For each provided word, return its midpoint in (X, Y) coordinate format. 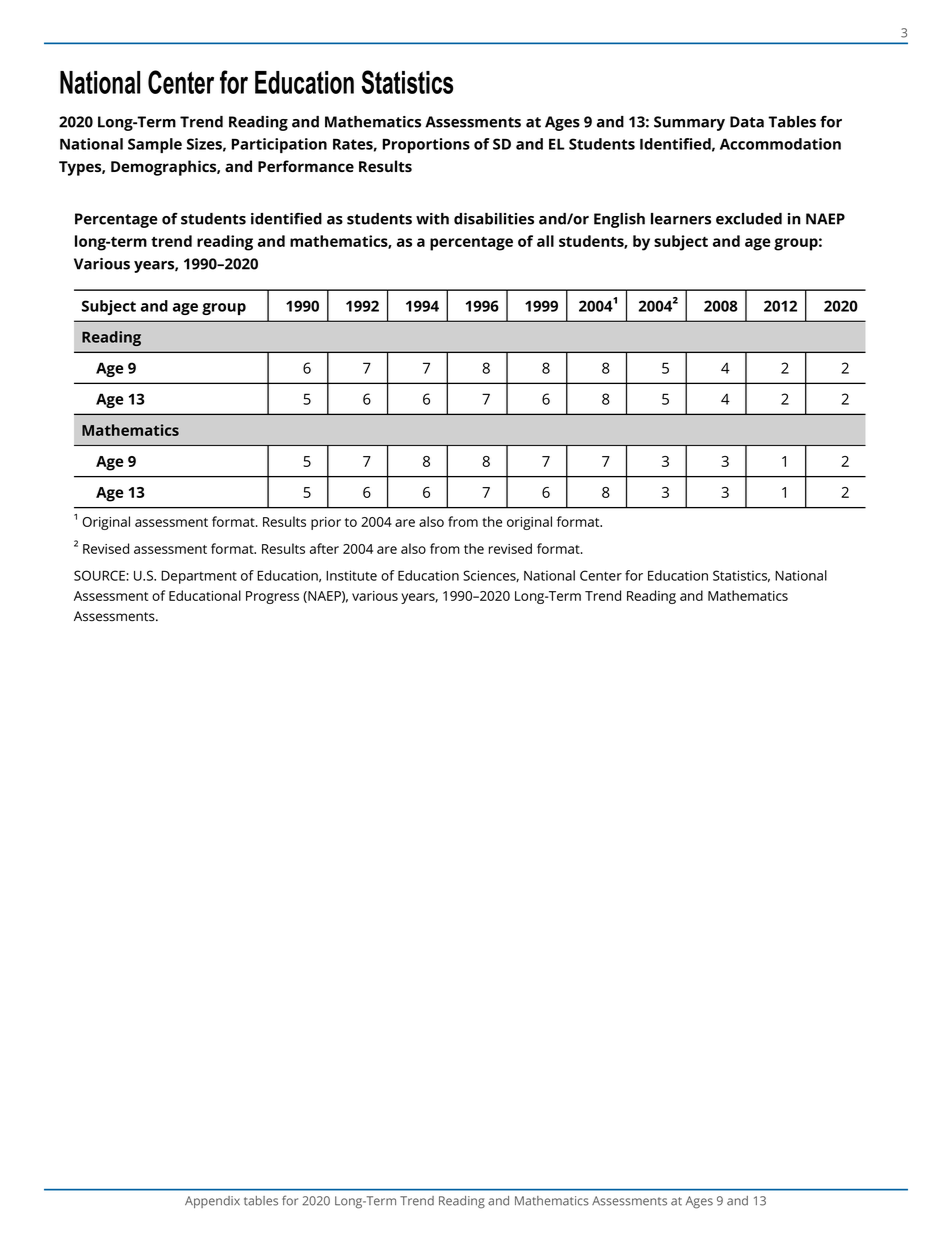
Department (199, 577)
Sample (155, 145)
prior (326, 523)
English (619, 220)
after (324, 548)
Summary (689, 123)
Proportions (426, 145)
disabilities (494, 219)
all (545, 241)
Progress (272, 597)
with (432, 219)
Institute (351, 575)
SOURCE (99, 575)
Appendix (212, 1202)
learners (681, 219)
